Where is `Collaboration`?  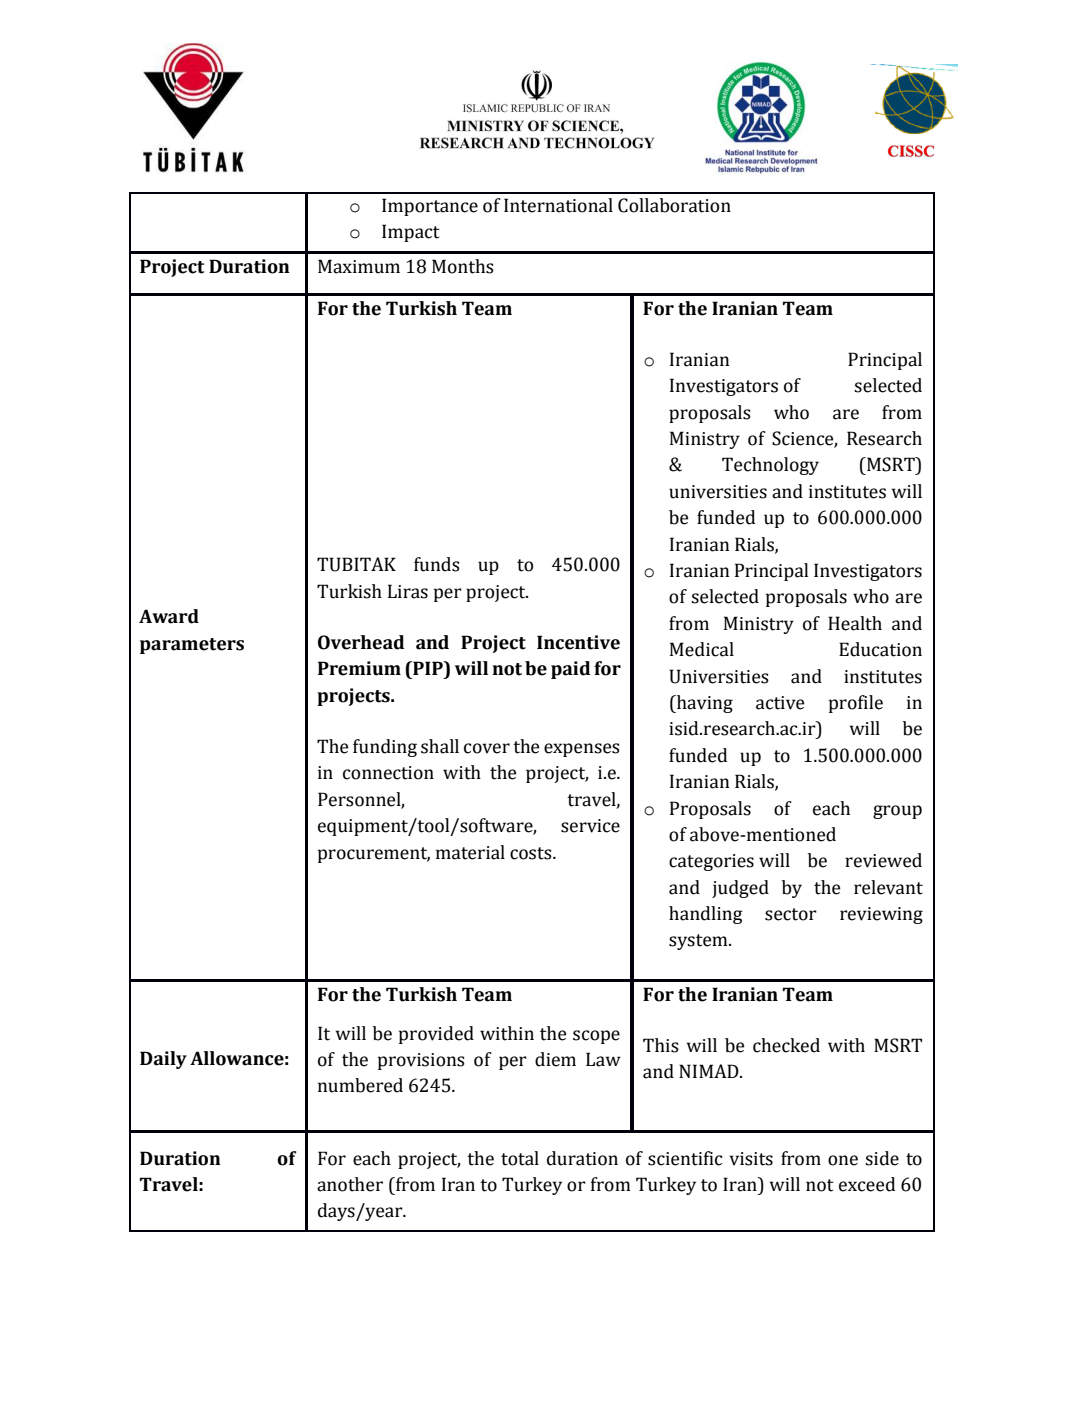 Collaboration is located at coordinates (674, 205).
